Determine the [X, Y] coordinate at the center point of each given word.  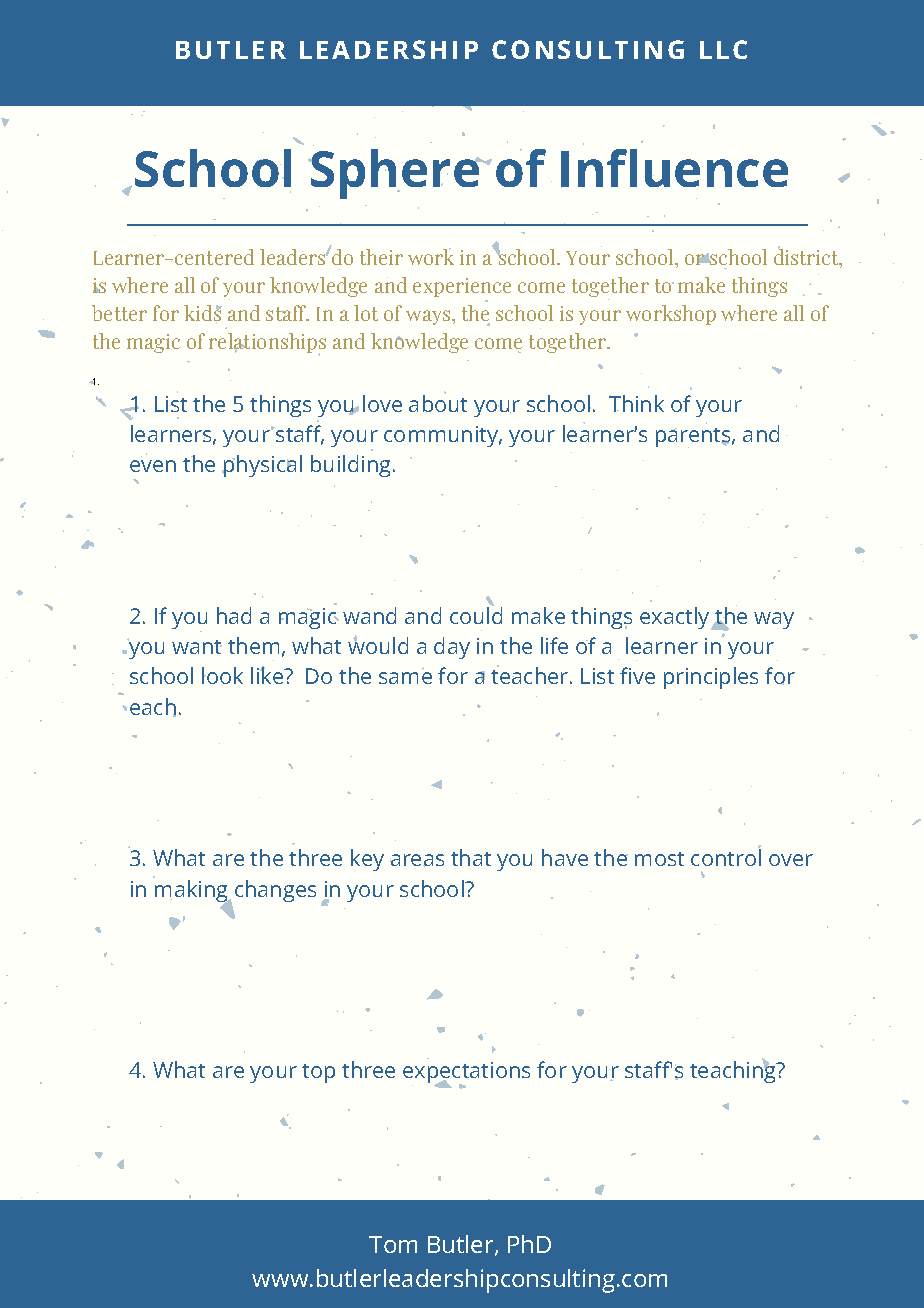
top [318, 1073]
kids [203, 314]
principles [711, 678]
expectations [466, 1074]
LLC [723, 49]
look [222, 675]
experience [462, 287]
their [381, 257]
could [476, 614]
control [726, 857]
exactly [676, 618]
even [153, 466]
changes [275, 891]
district [807, 257]
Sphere [395, 174]
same [405, 678]
